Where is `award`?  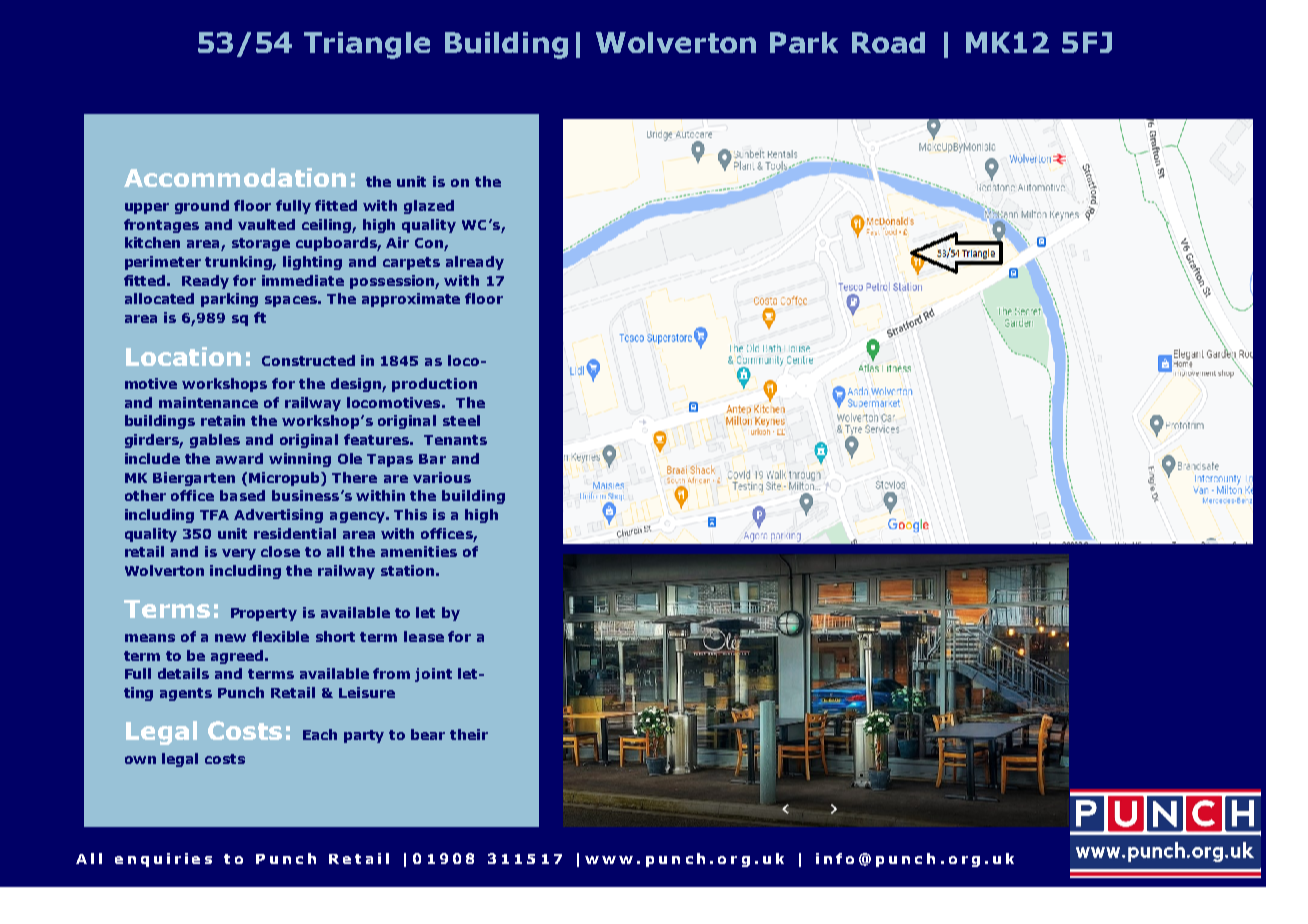 award is located at coordinates (239, 458).
